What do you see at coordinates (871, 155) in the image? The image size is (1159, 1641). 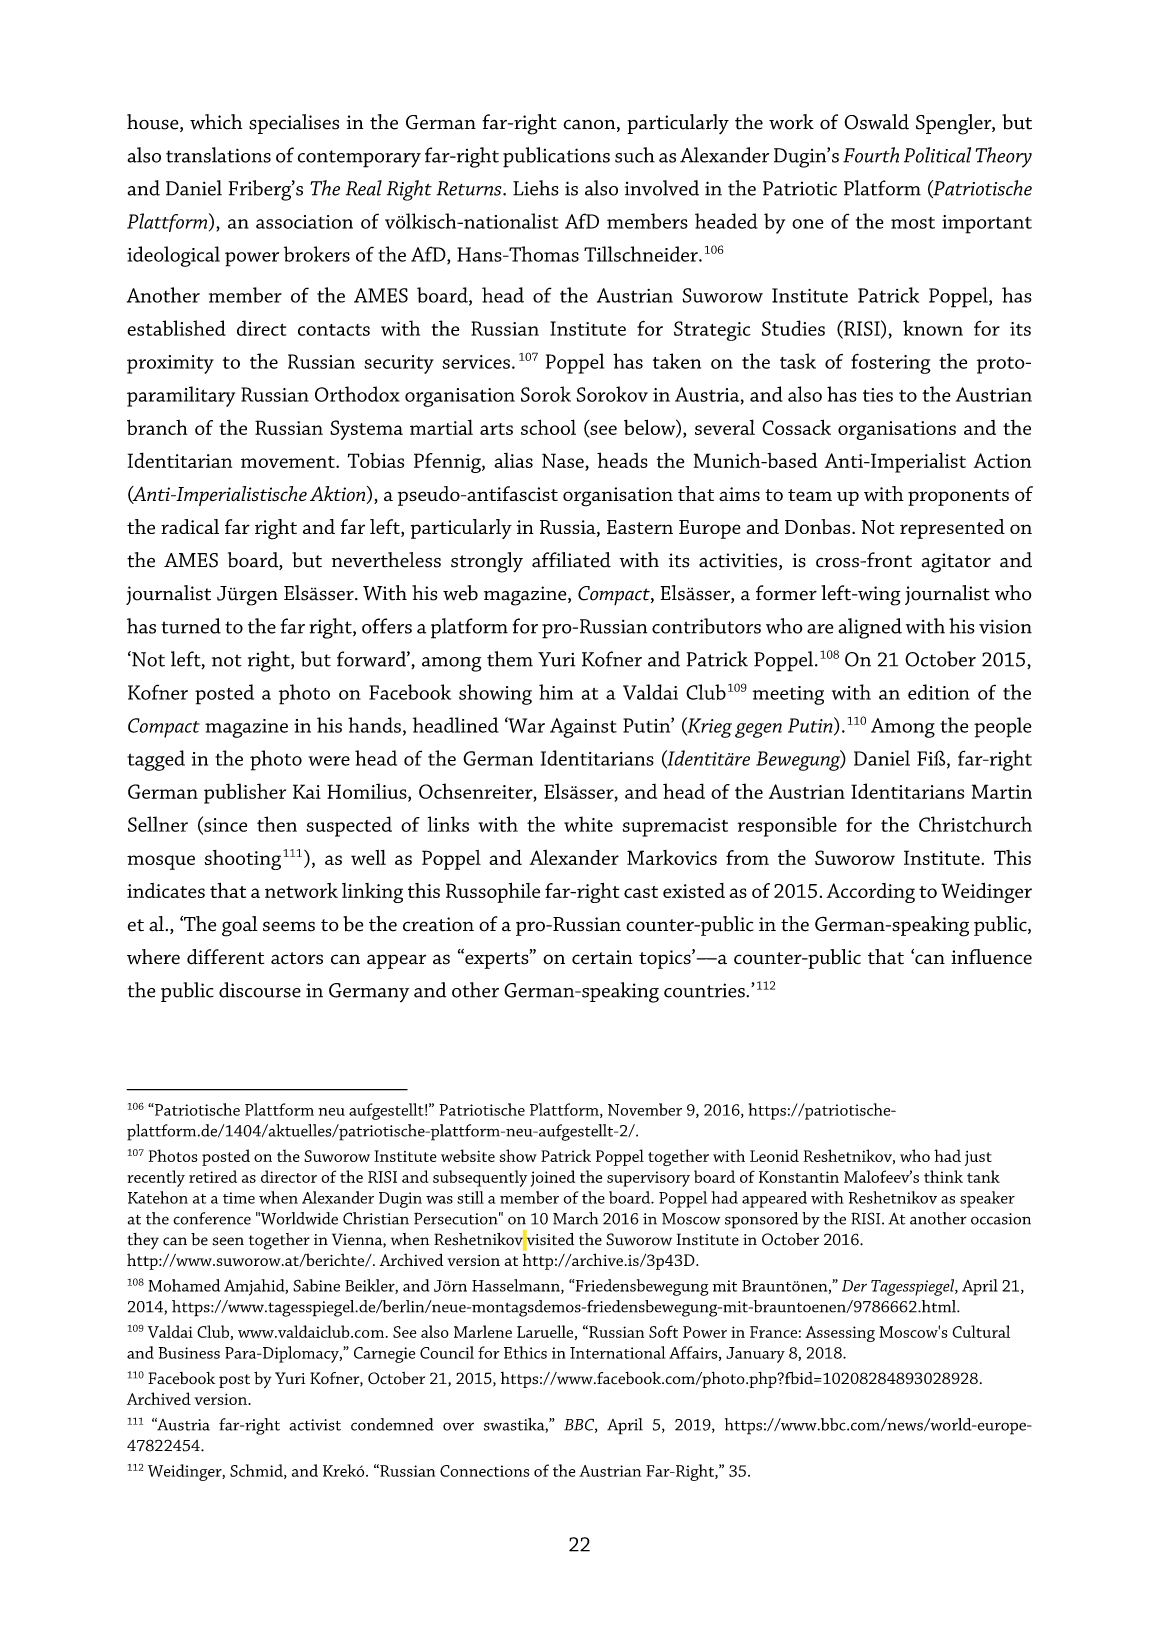 I see `Fourth` at bounding box center [871, 155].
